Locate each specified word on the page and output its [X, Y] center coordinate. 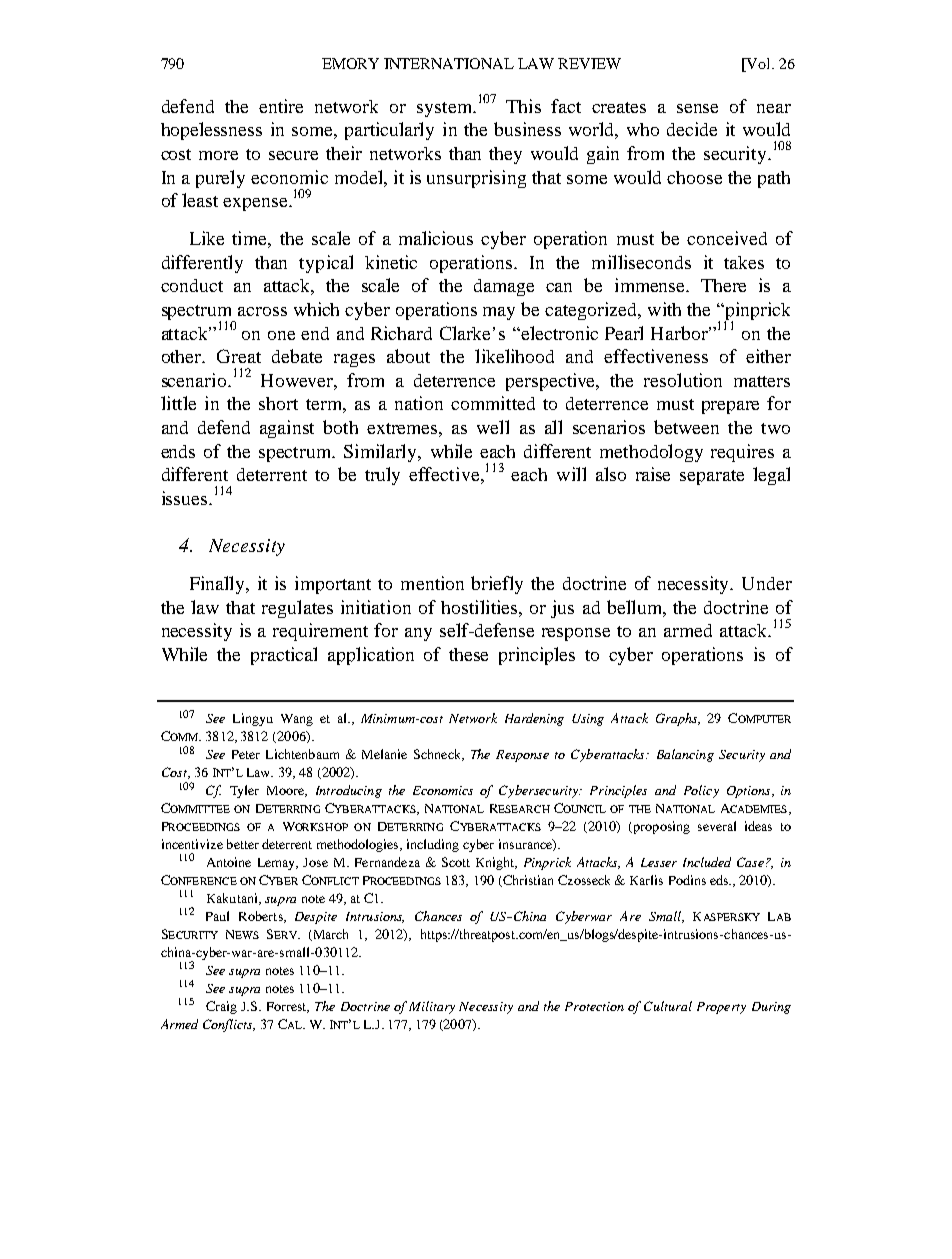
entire [281, 106]
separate [712, 477]
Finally [218, 585]
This [523, 106]
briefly [497, 585]
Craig [221, 1007]
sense [697, 108]
